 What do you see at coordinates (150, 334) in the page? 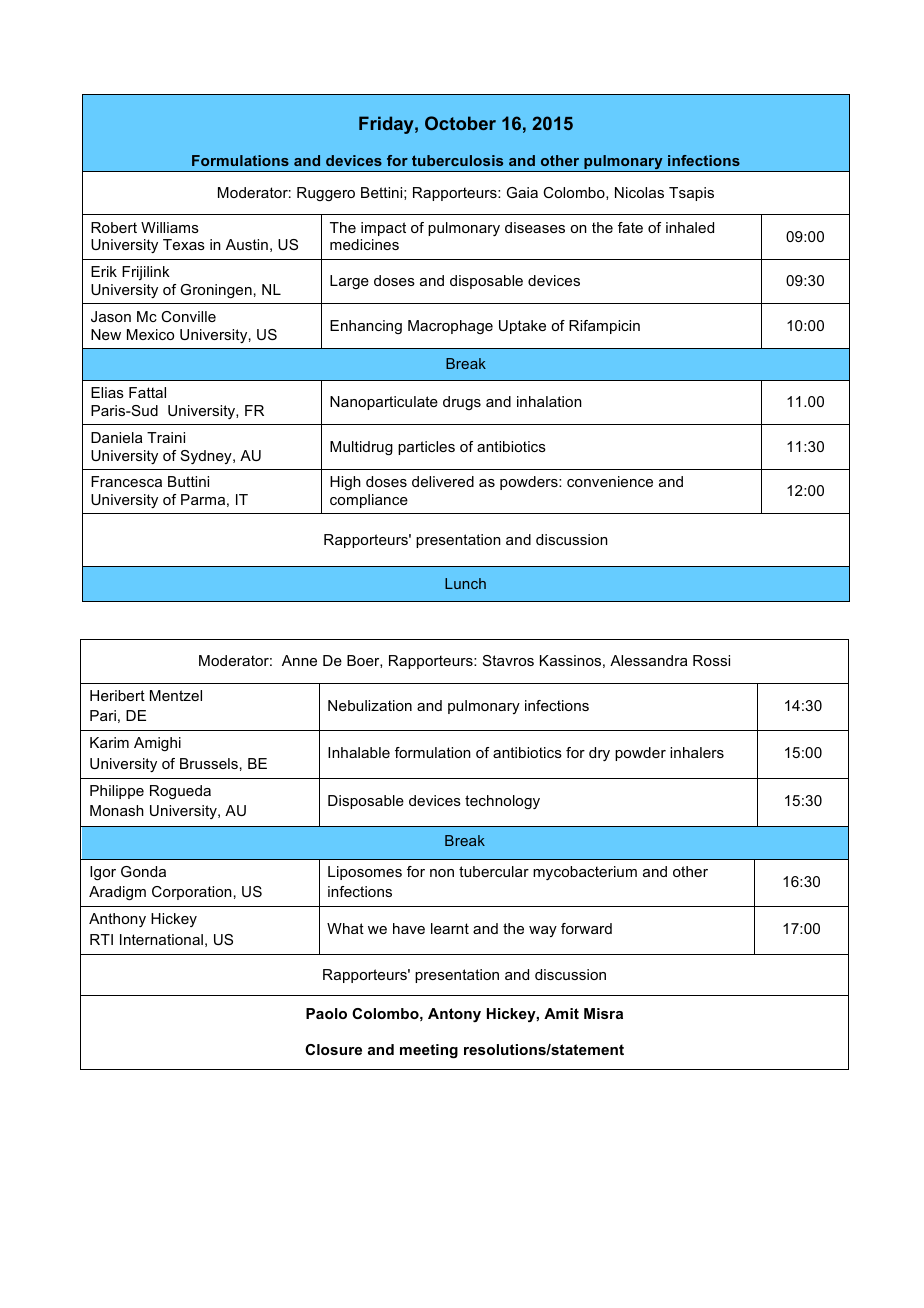
I see `Mexico` at bounding box center [150, 334].
